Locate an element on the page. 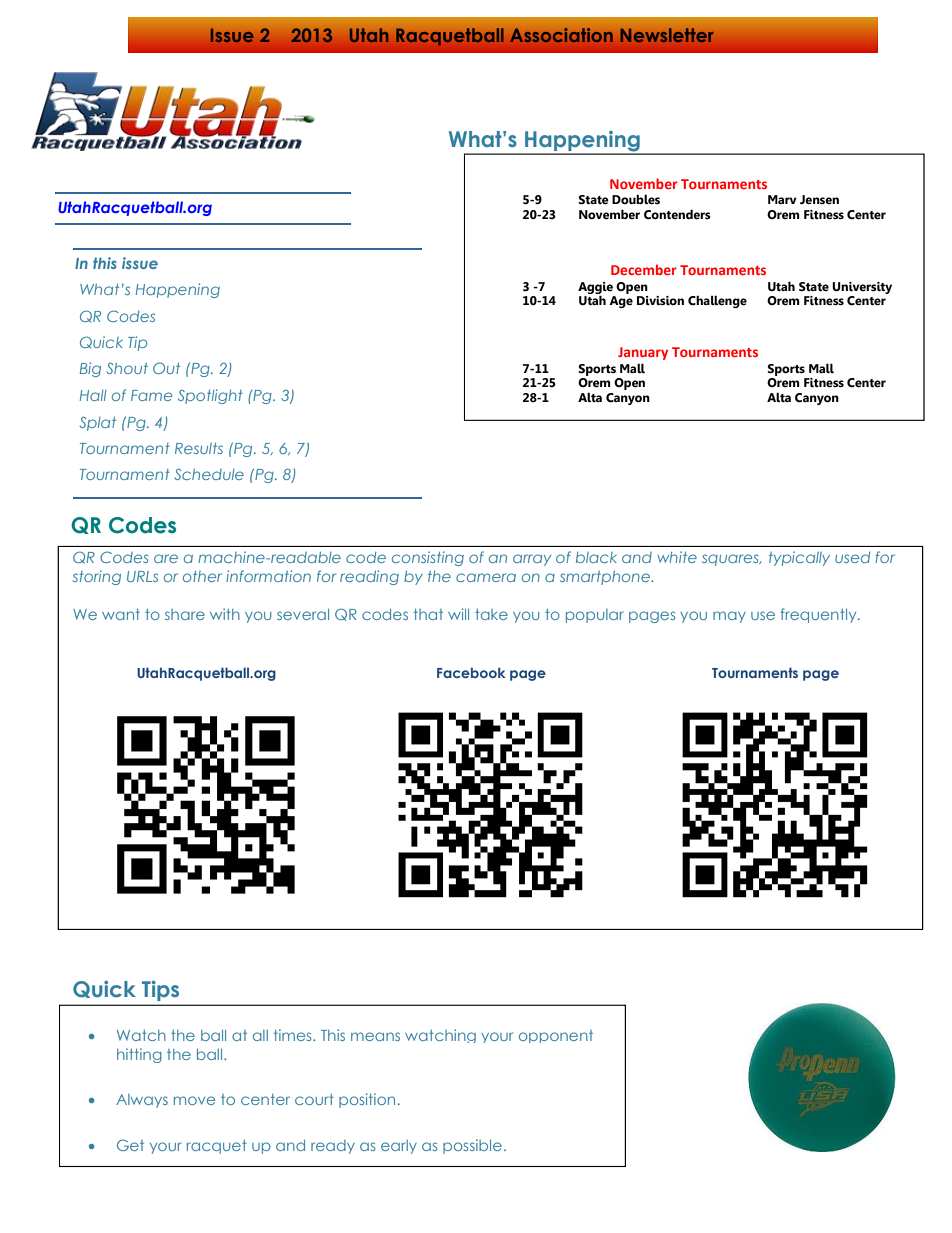  possible is located at coordinates (472, 1146).
